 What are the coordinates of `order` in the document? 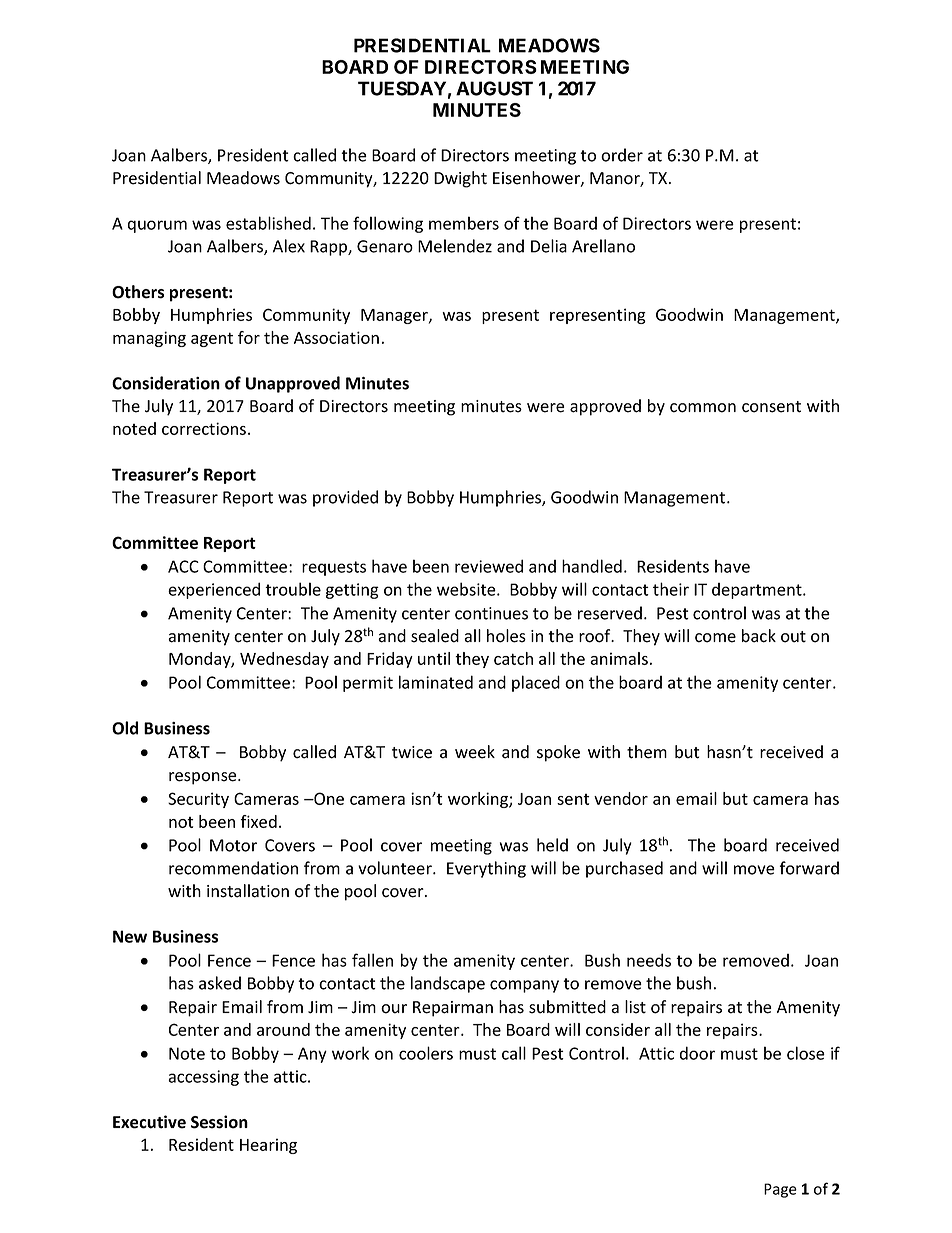 It's located at (622, 155).
